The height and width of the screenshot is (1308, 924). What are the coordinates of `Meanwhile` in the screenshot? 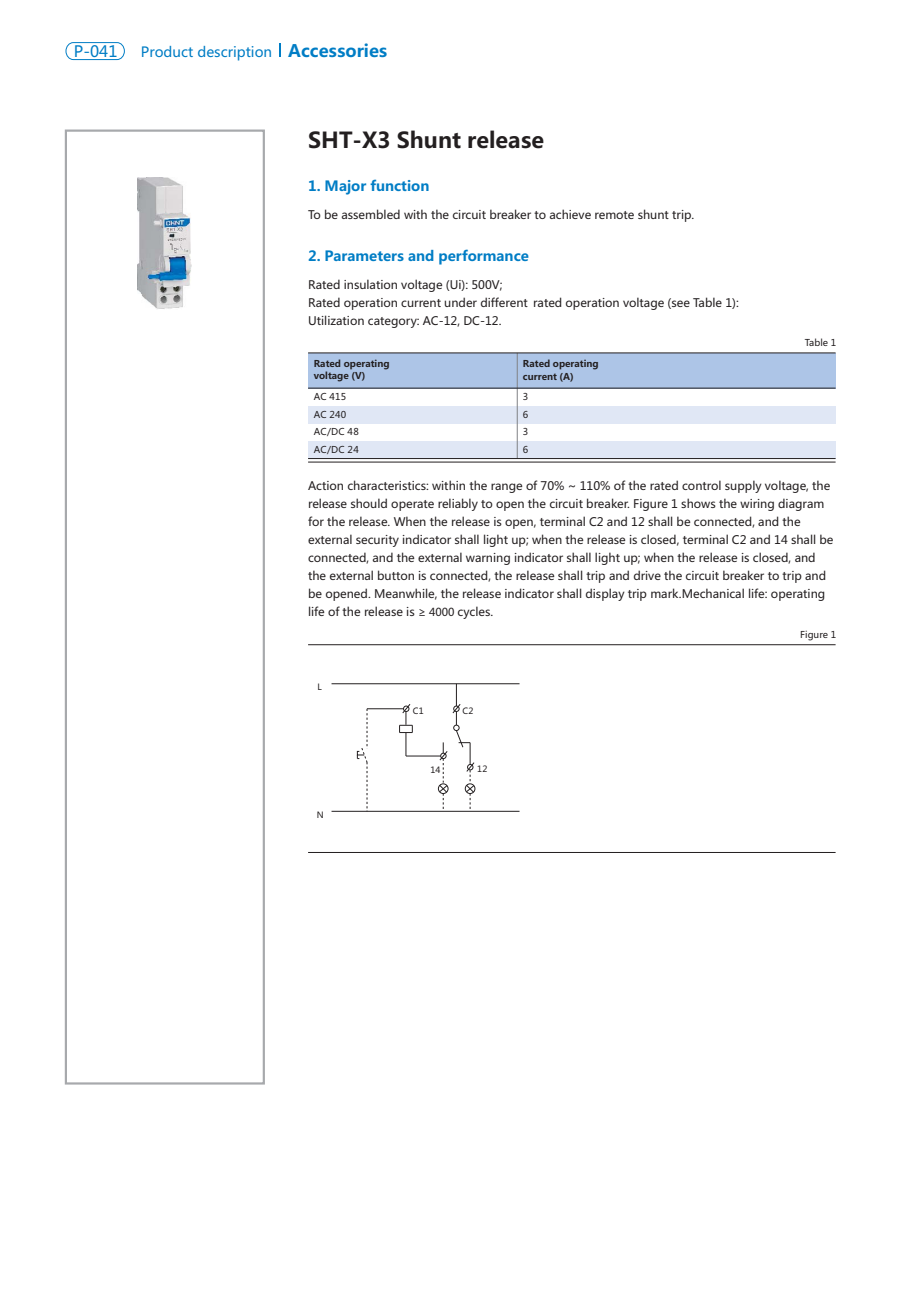 It's located at (406, 594).
